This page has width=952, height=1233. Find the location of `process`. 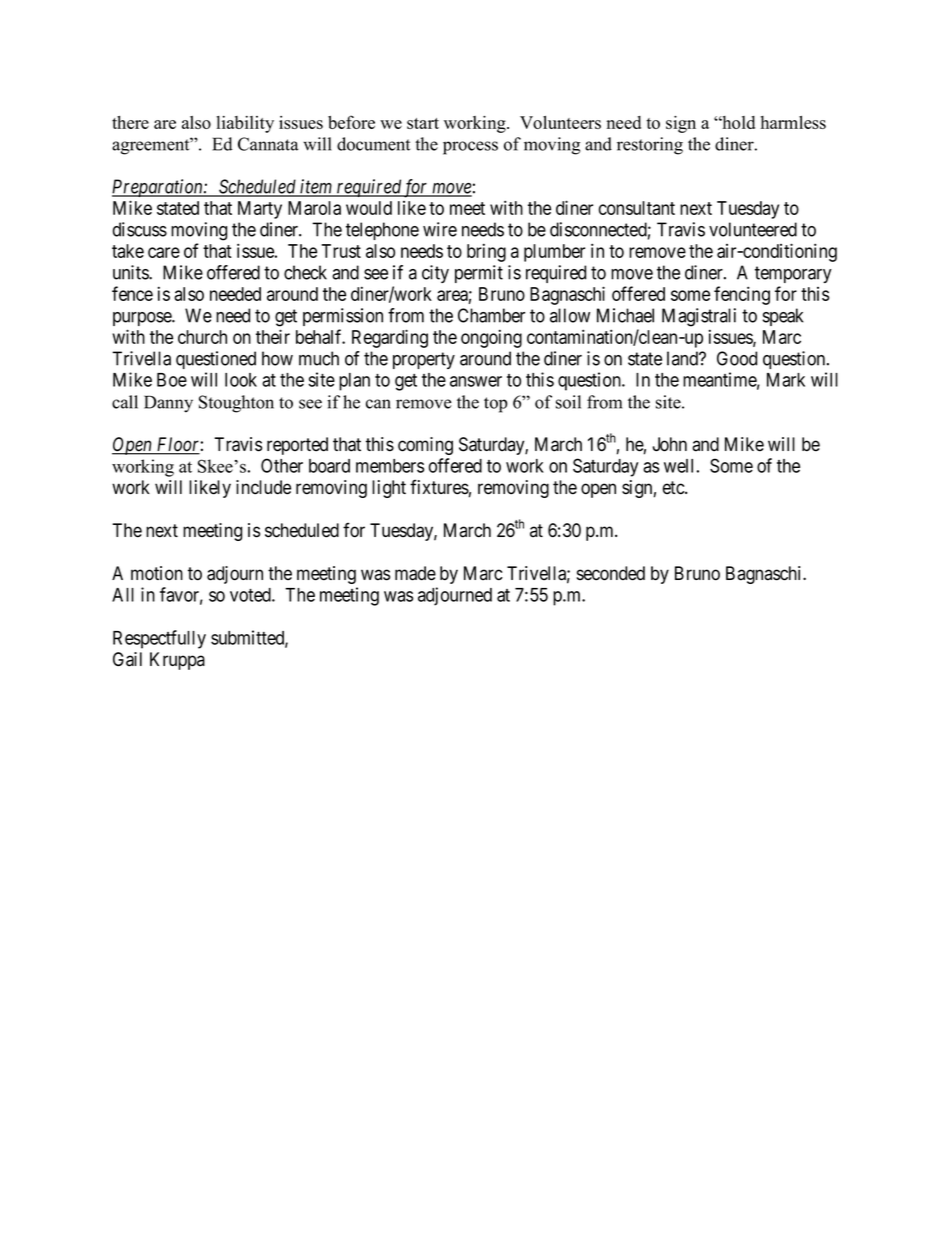

process is located at coordinates (470, 148).
